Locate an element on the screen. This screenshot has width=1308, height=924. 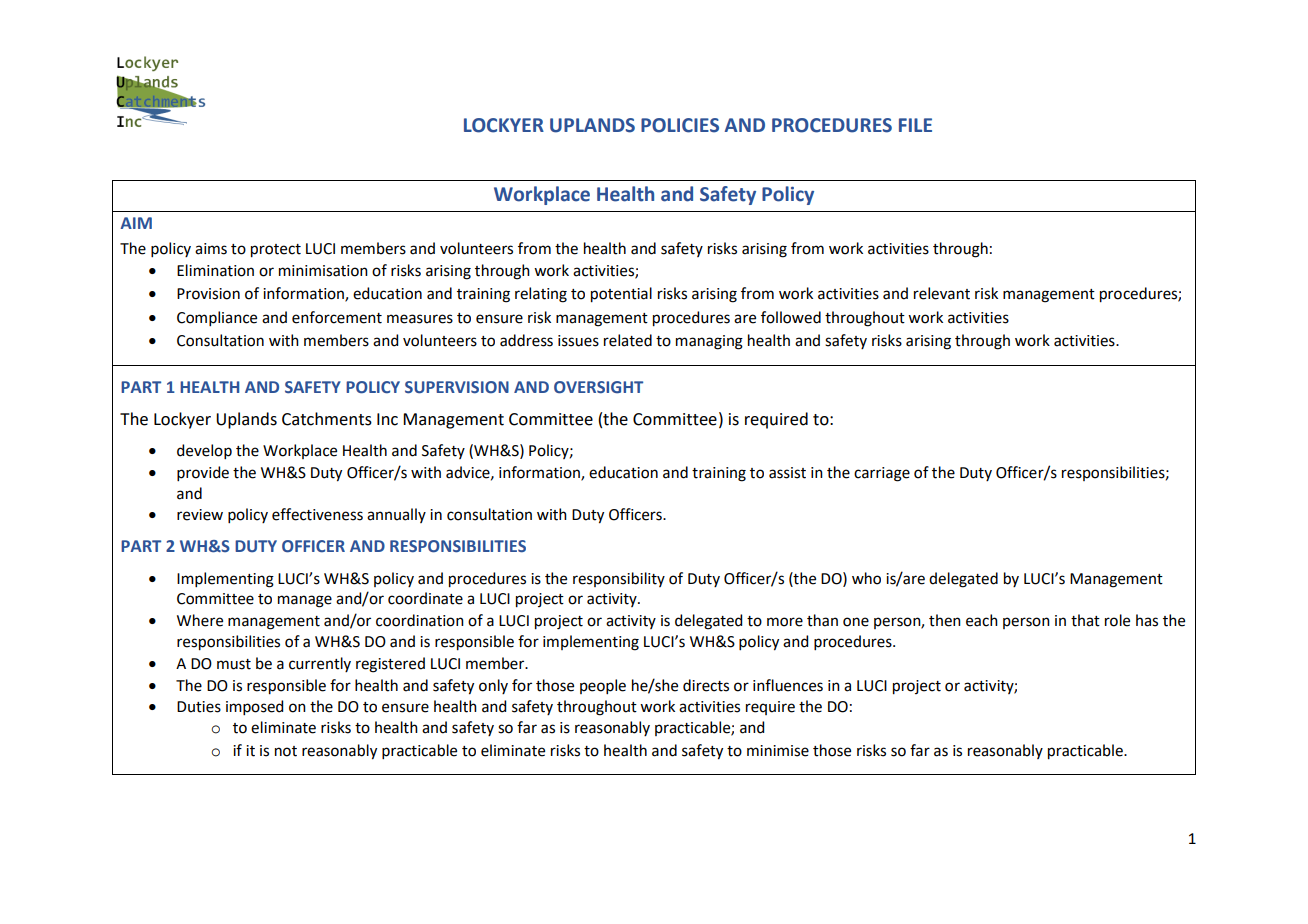
not is located at coordinates (286, 751).
